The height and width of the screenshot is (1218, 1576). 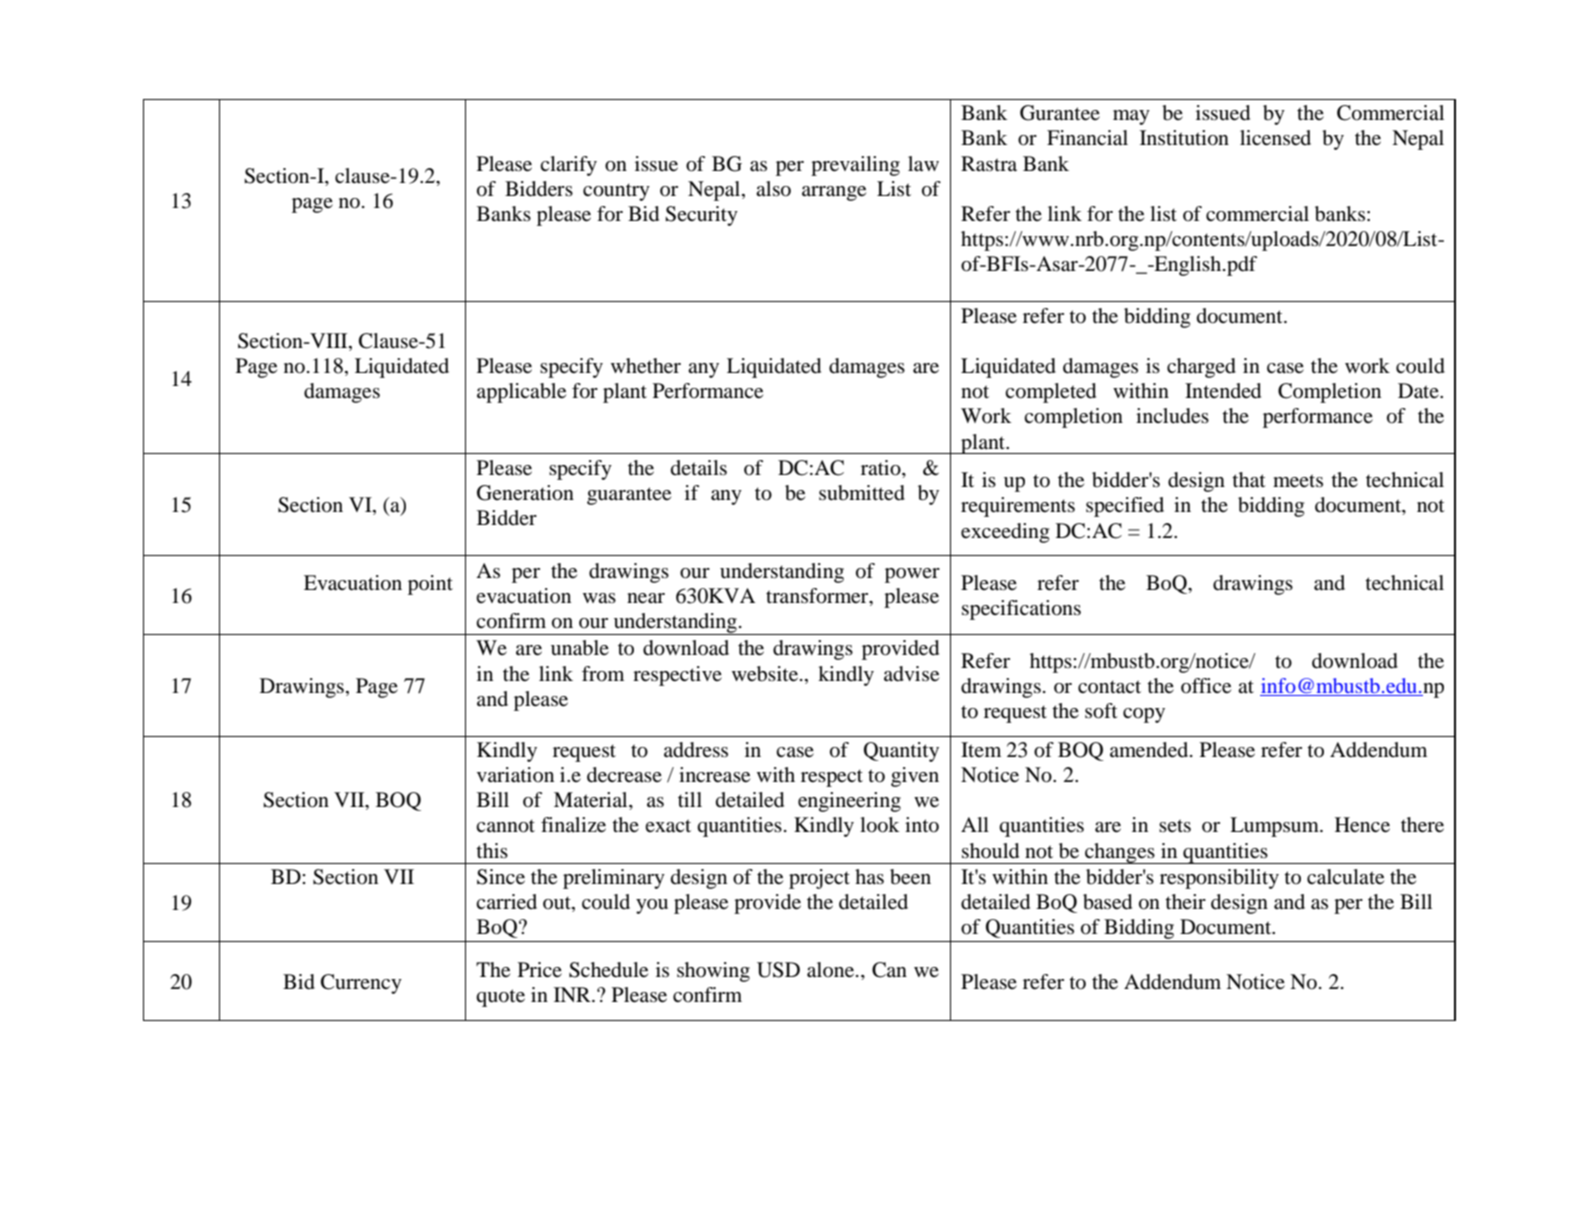 I want to click on clarify, so click(x=568, y=166).
